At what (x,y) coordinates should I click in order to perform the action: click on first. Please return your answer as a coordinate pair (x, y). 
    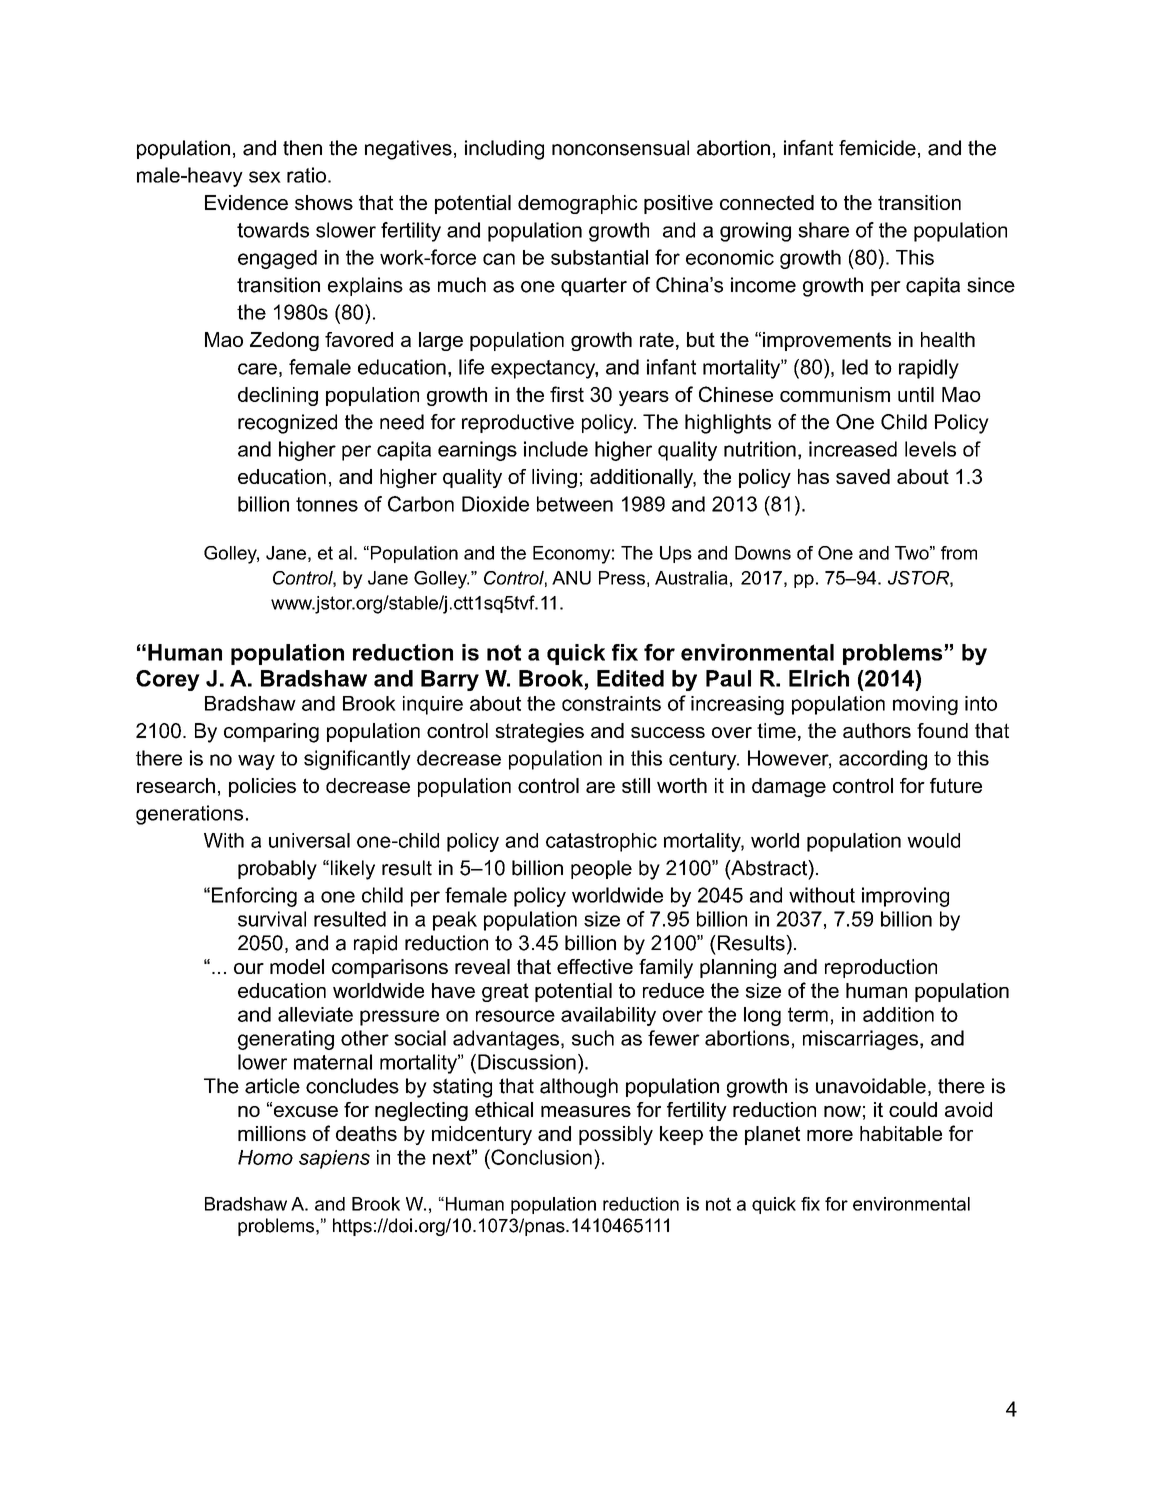
    Looking at the image, I should click on (567, 394).
